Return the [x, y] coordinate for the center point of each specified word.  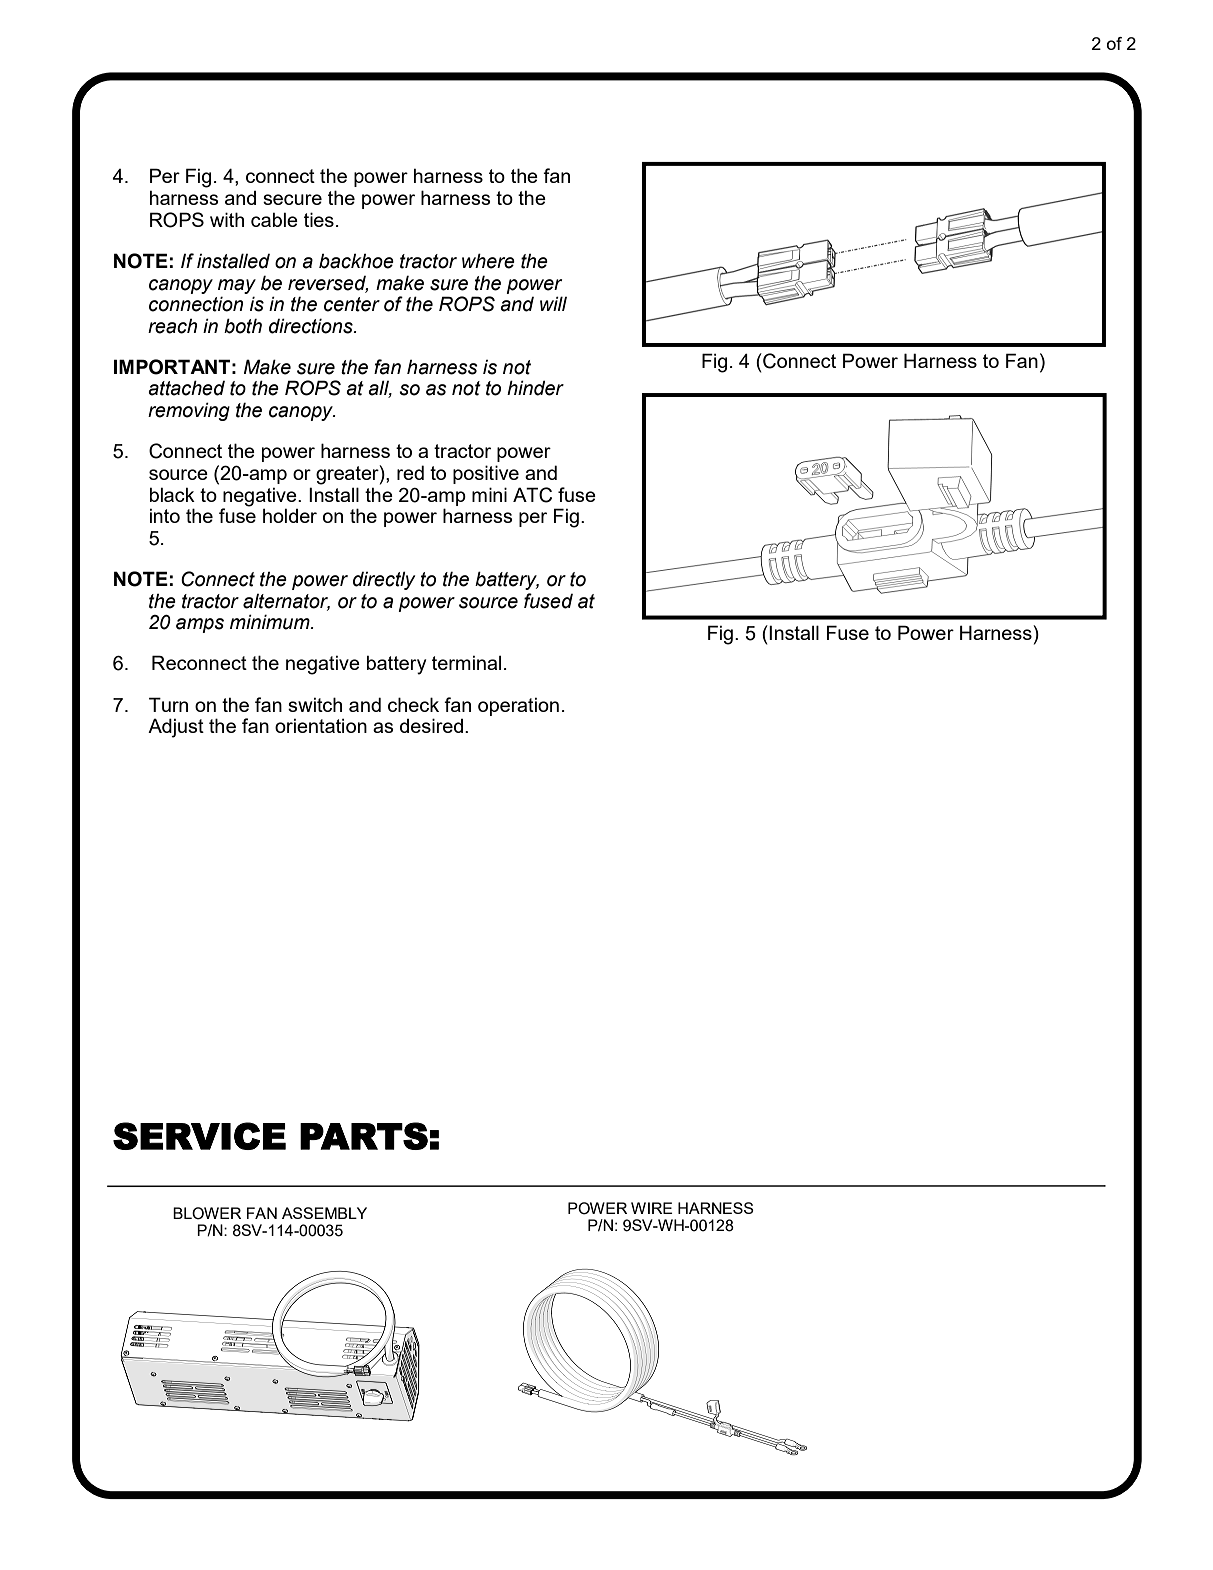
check [413, 704]
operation [518, 706]
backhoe [356, 261]
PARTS [364, 1136]
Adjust [176, 728]
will [553, 303]
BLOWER [207, 1213]
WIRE [652, 1208]
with [227, 219]
